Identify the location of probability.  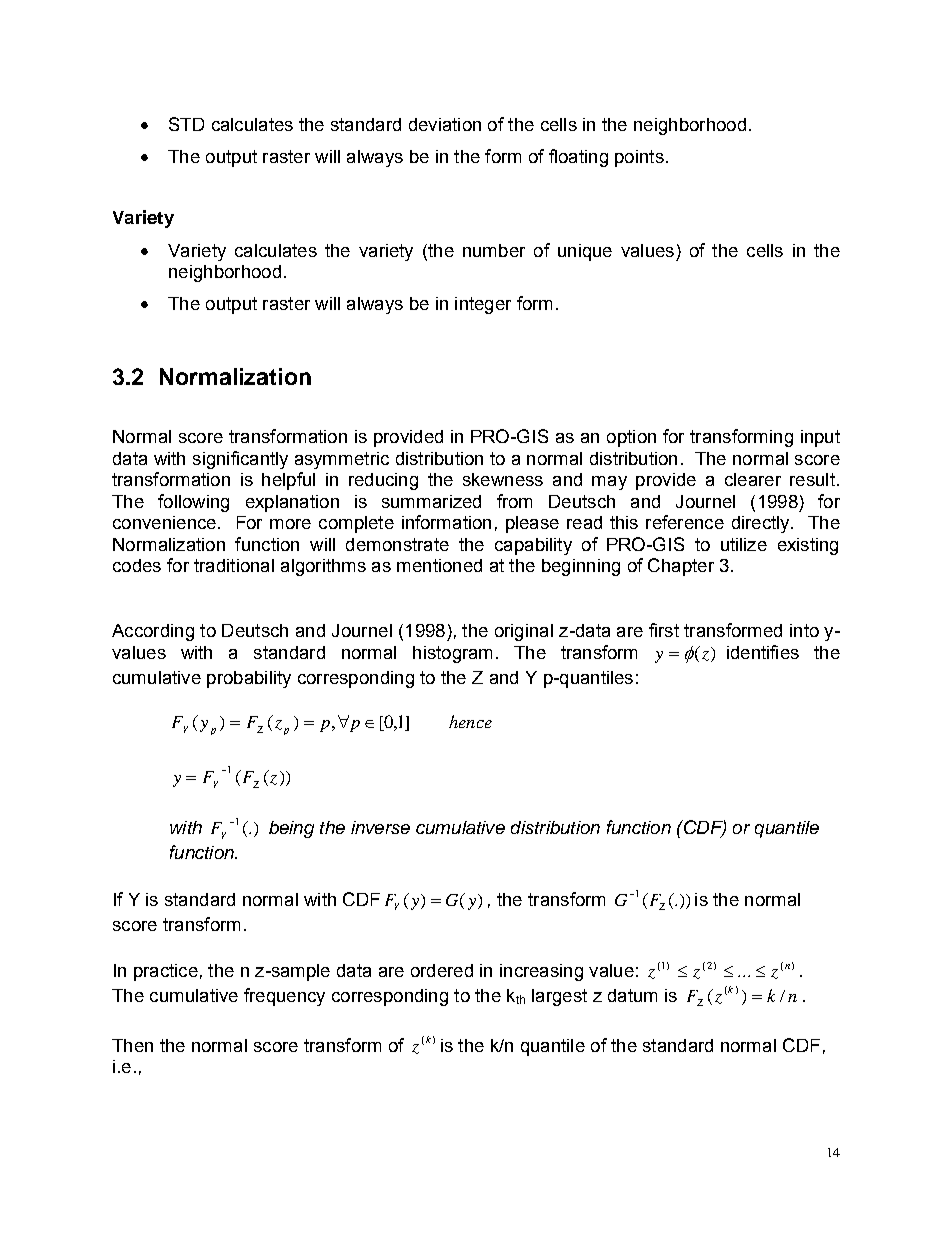
(249, 679).
